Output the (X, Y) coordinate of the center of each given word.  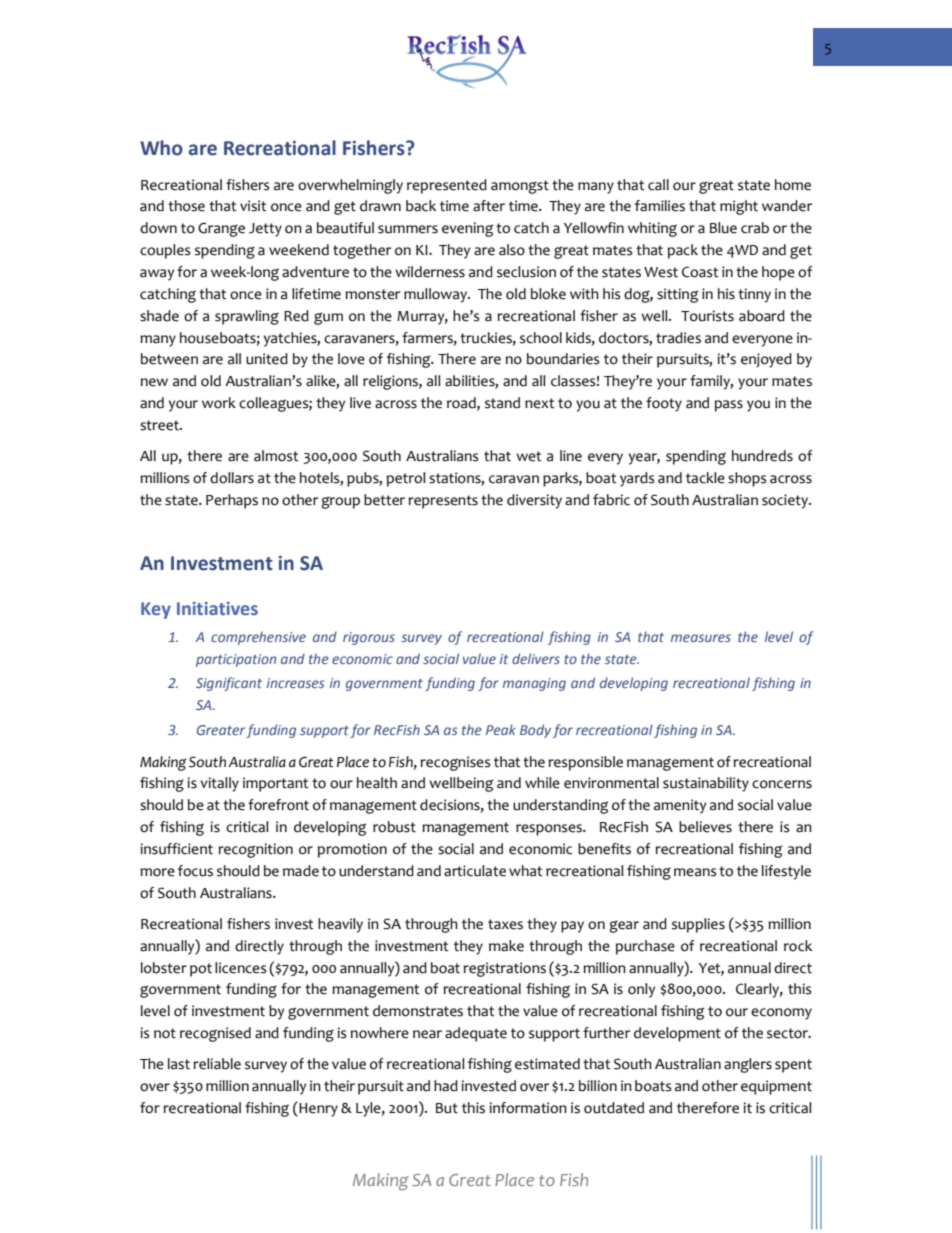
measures (701, 638)
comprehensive (258, 638)
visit (253, 206)
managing (534, 684)
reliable (217, 1064)
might (739, 207)
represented (447, 186)
